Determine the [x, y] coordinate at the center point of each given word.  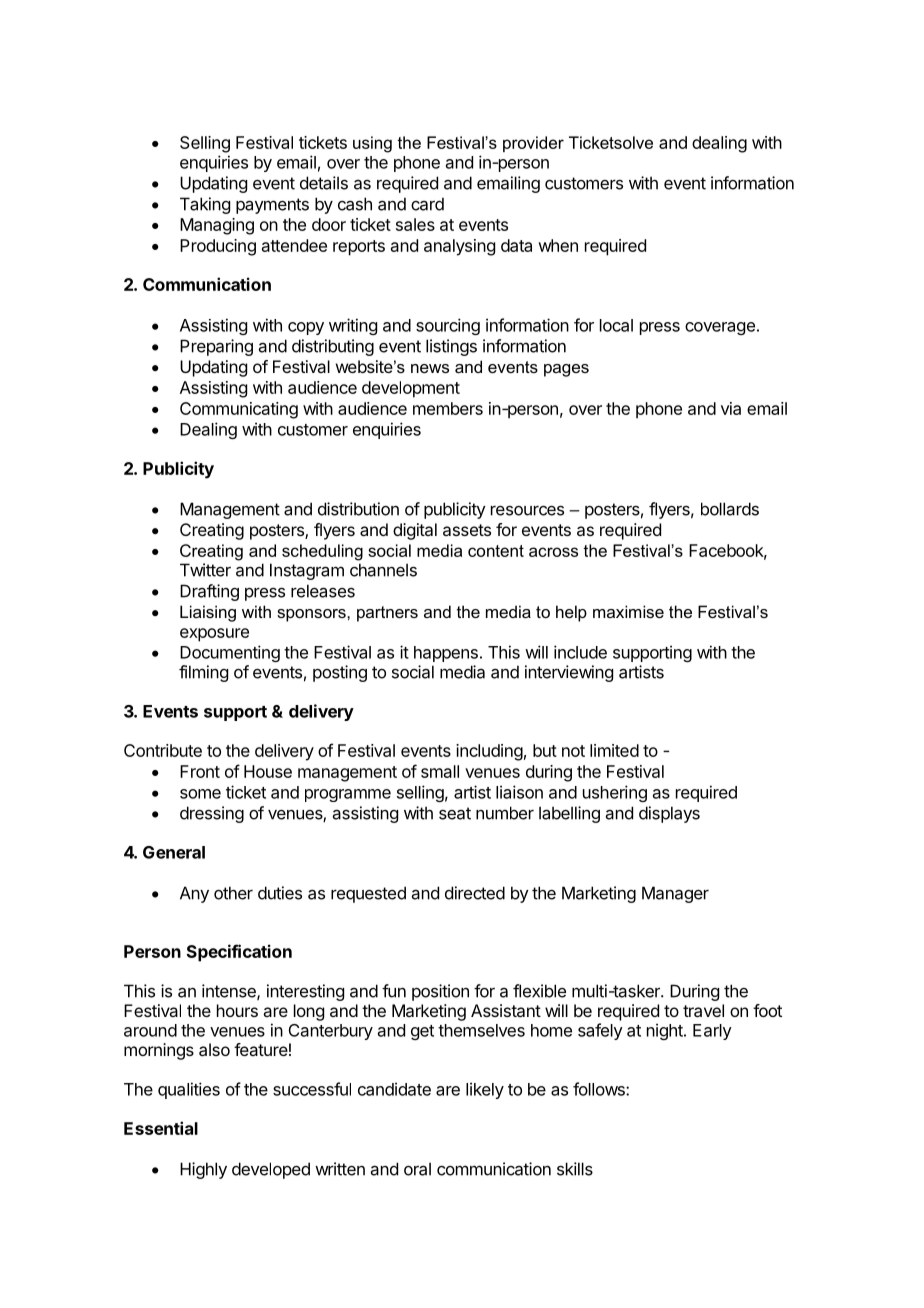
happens [446, 654]
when [558, 245]
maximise [628, 611]
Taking [205, 205]
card [427, 204]
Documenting [230, 653]
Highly [203, 1170]
